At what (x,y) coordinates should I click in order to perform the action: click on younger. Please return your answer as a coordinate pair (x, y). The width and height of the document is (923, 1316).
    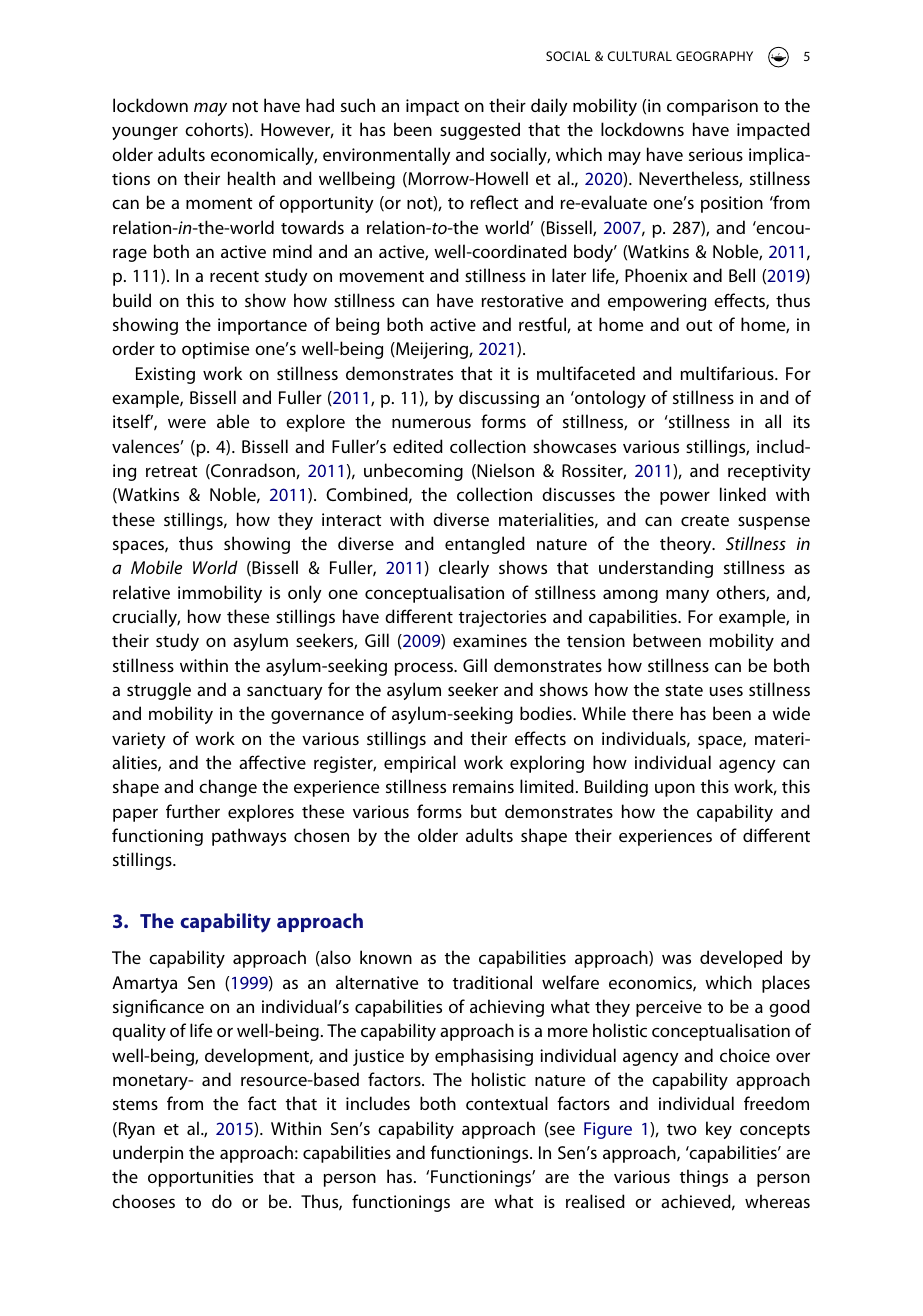
    Looking at the image, I should click on (145, 133).
